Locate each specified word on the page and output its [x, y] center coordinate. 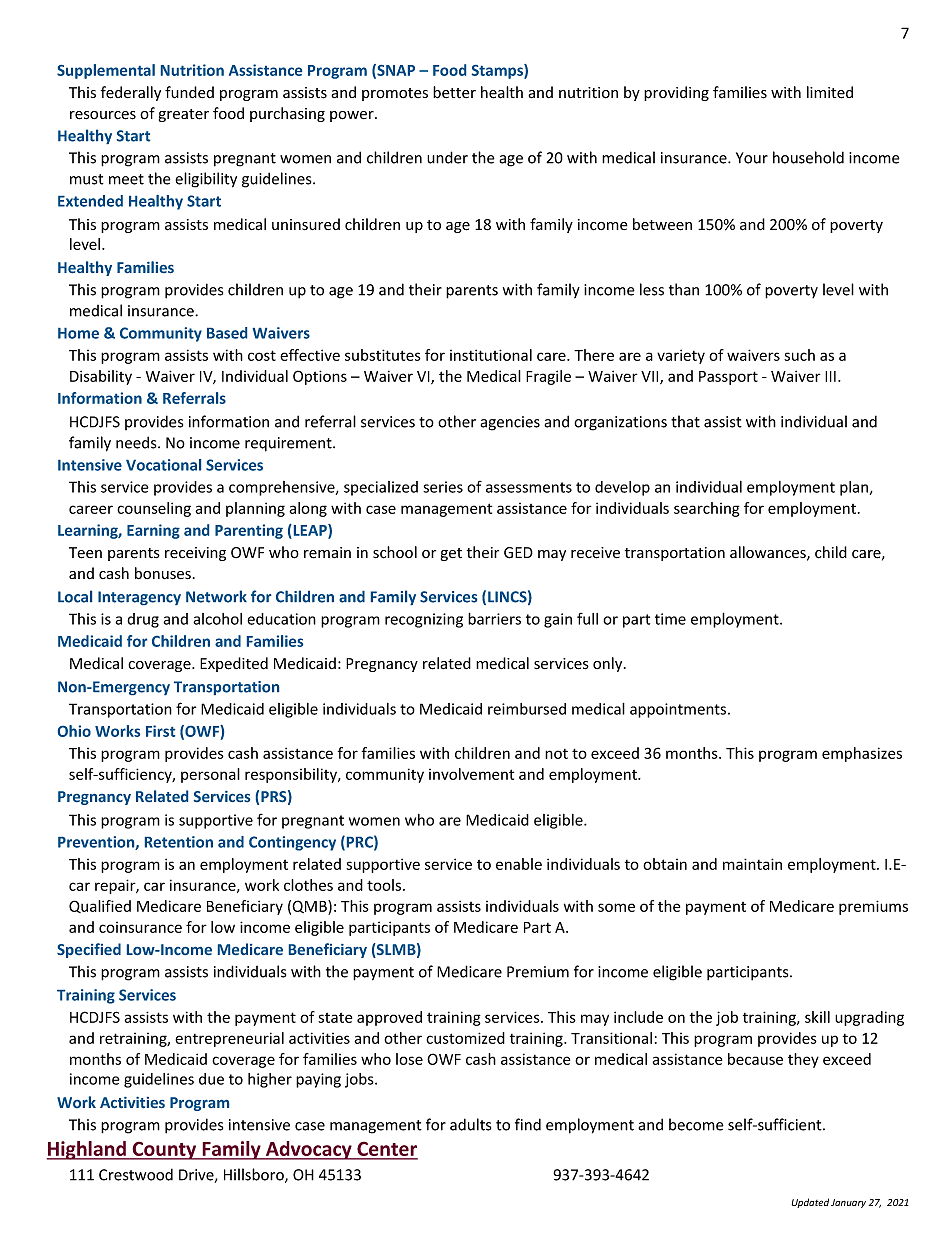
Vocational [163, 465]
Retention [179, 842]
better [454, 92]
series [443, 487]
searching [707, 509]
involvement [471, 774]
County [164, 1150]
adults [470, 1124]
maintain [752, 864]
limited [830, 92]
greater [184, 115]
